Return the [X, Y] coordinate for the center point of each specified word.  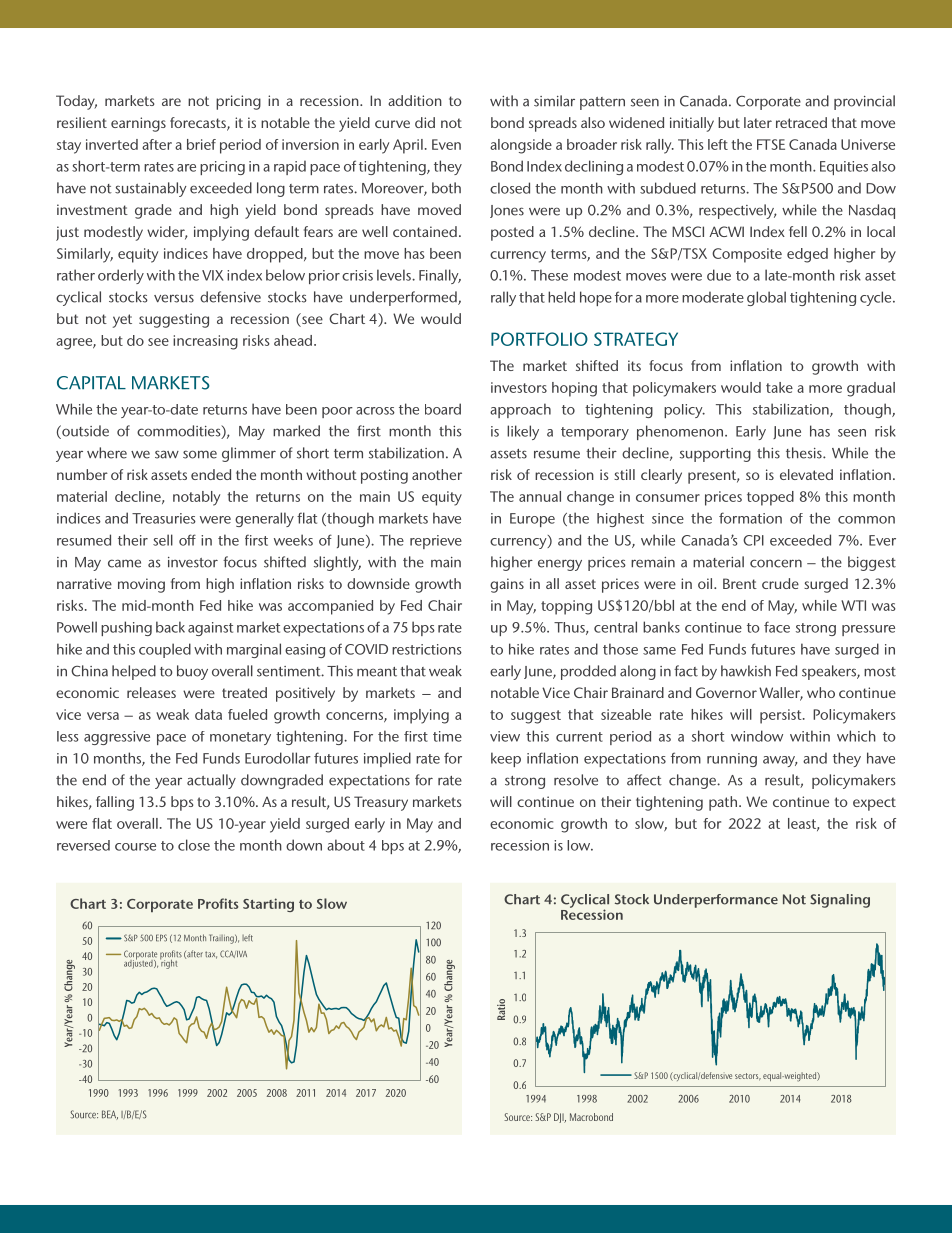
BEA [110, 1115]
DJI [560, 1118]
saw [167, 454]
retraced [801, 122]
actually [211, 781]
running [732, 760]
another [437, 474]
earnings [138, 124]
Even [446, 144]
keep [506, 759]
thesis [805, 453]
